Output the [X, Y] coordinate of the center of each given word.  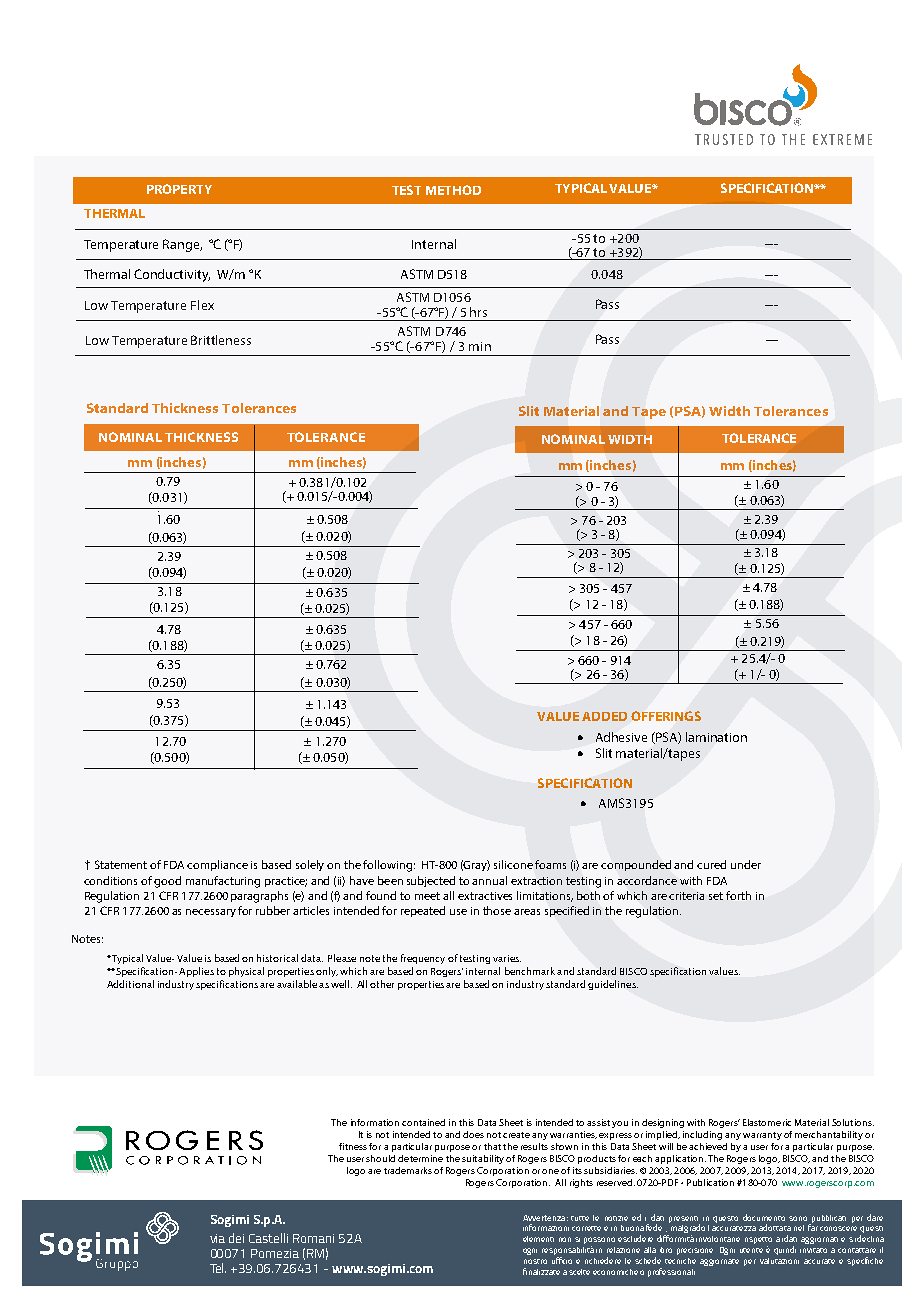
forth [738, 895]
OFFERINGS [666, 716]
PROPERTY [179, 189]
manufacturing [223, 882]
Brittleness [221, 340]
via [217, 1238]
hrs [478, 312]
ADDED [604, 716]
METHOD [453, 190]
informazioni [546, 1227]
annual [489, 880]
